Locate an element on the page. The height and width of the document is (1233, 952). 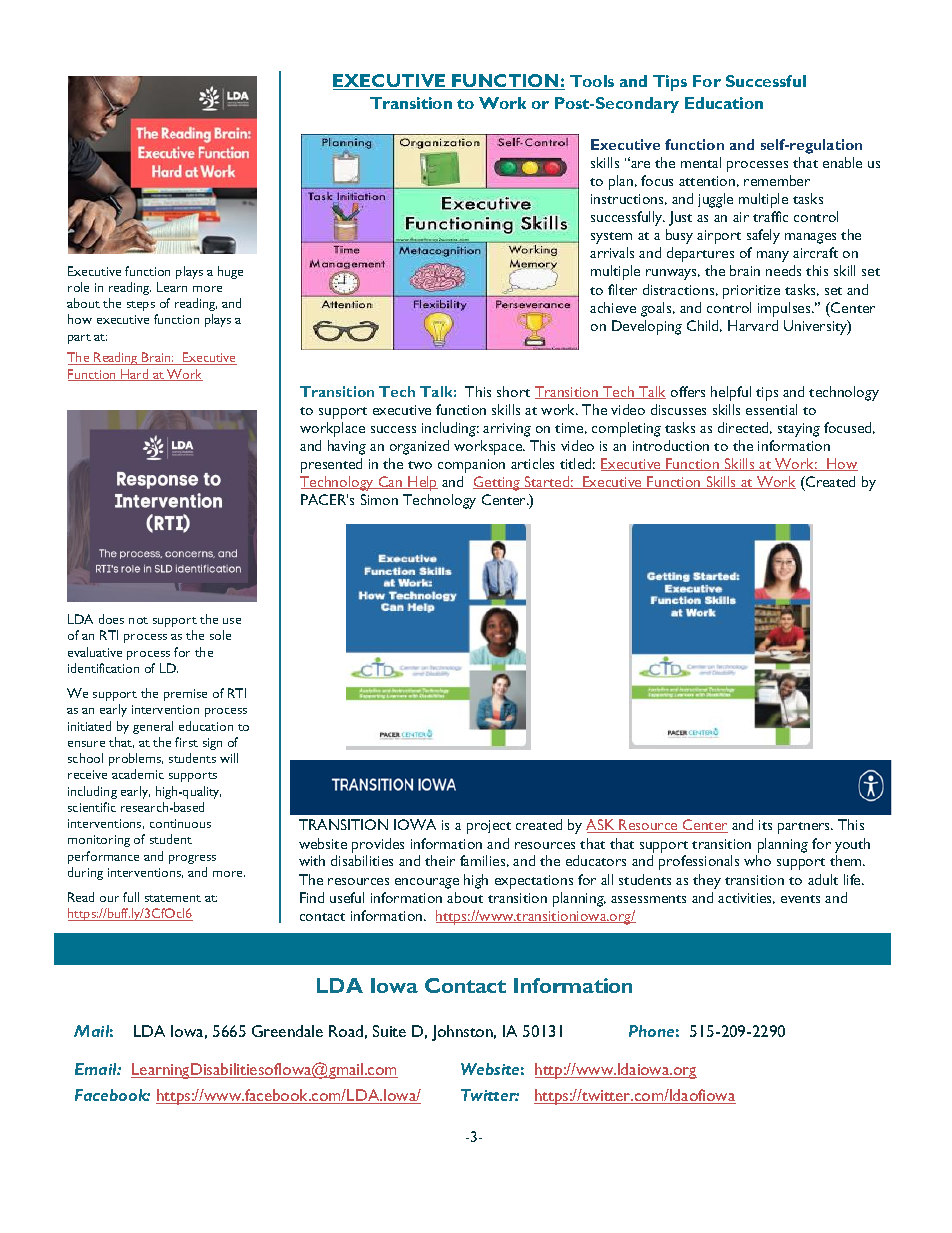
project is located at coordinates (489, 827).
